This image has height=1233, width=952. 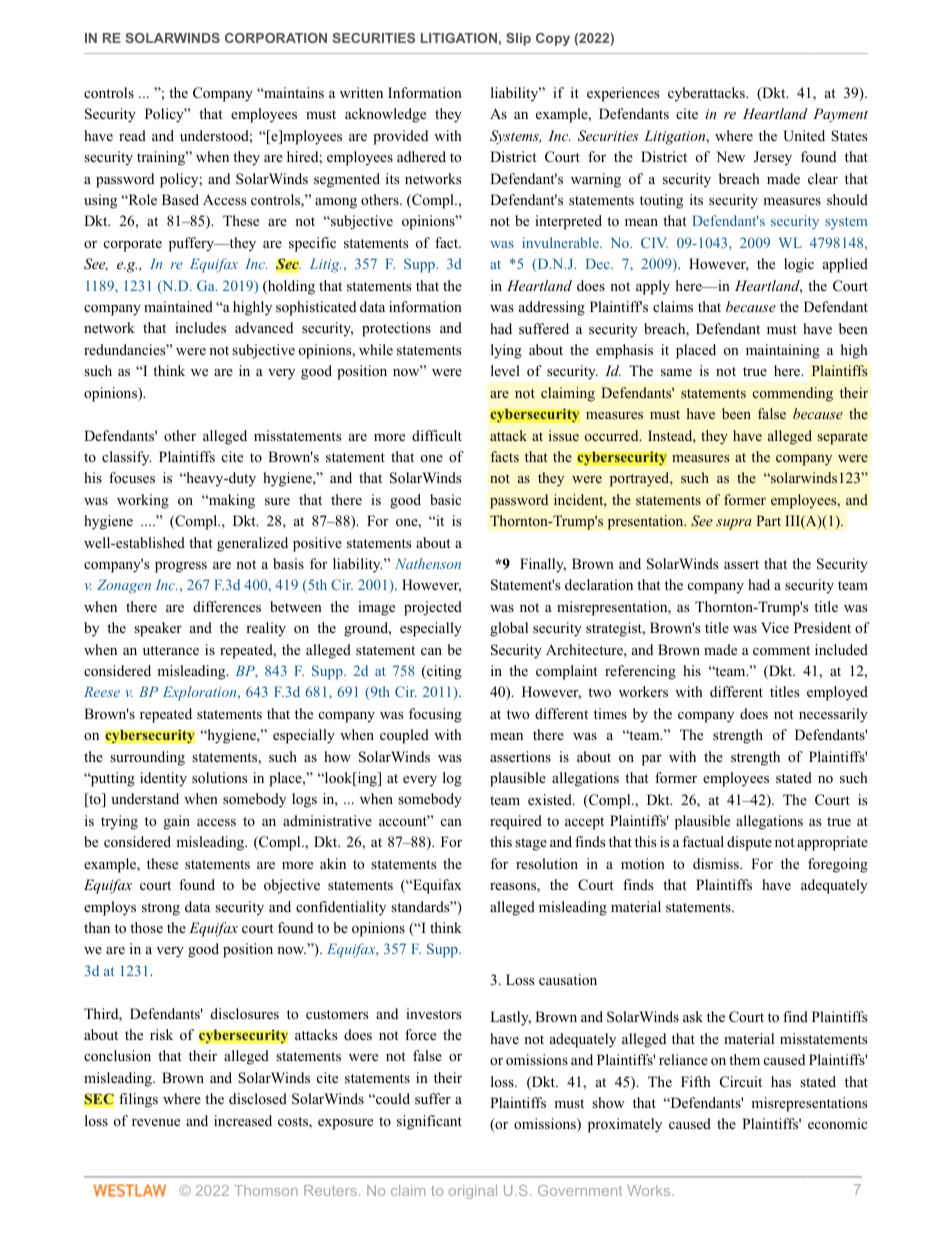 What do you see at coordinates (158, 629) in the image?
I see `speaker` at bounding box center [158, 629].
